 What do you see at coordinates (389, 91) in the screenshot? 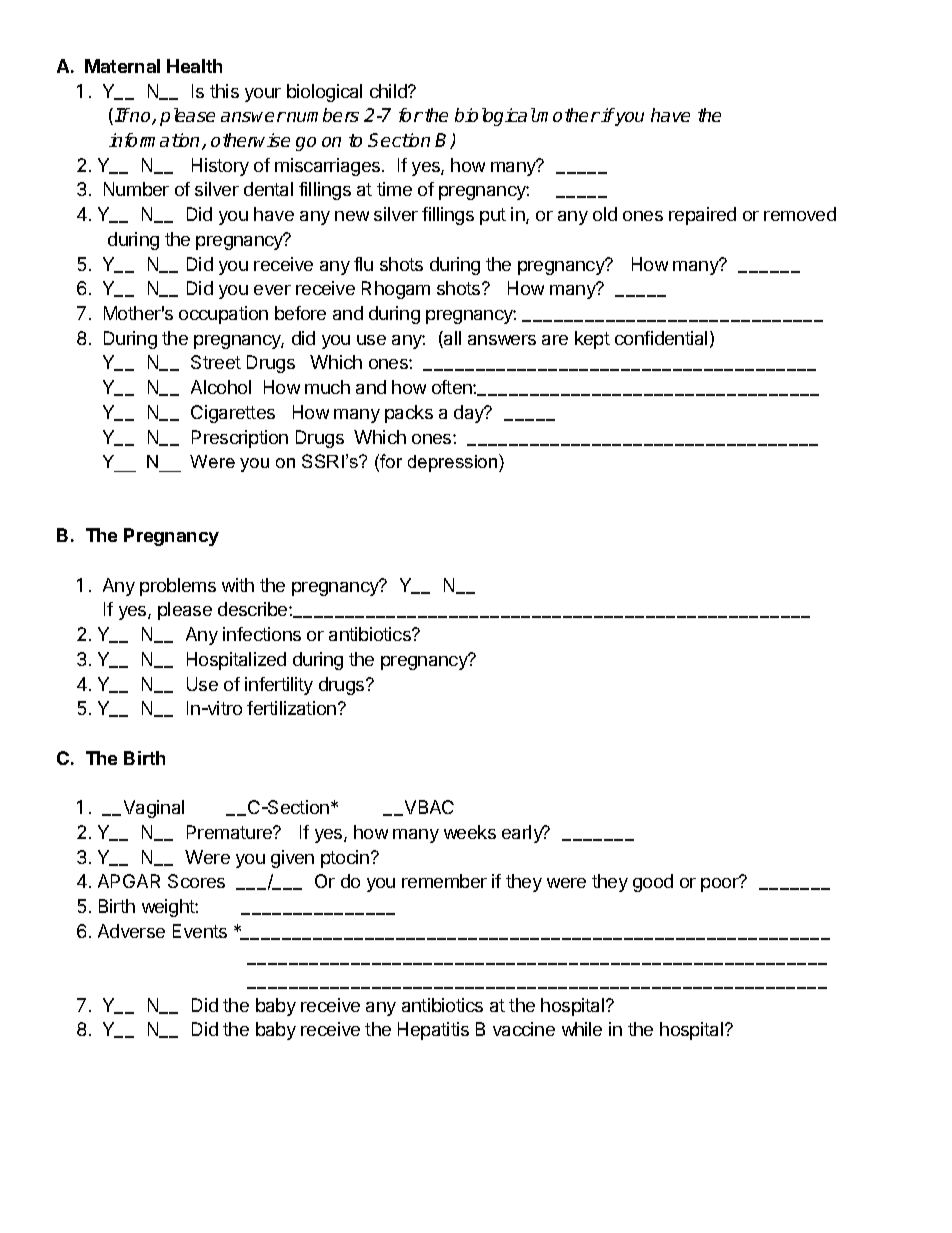
I see `child` at bounding box center [389, 91].
